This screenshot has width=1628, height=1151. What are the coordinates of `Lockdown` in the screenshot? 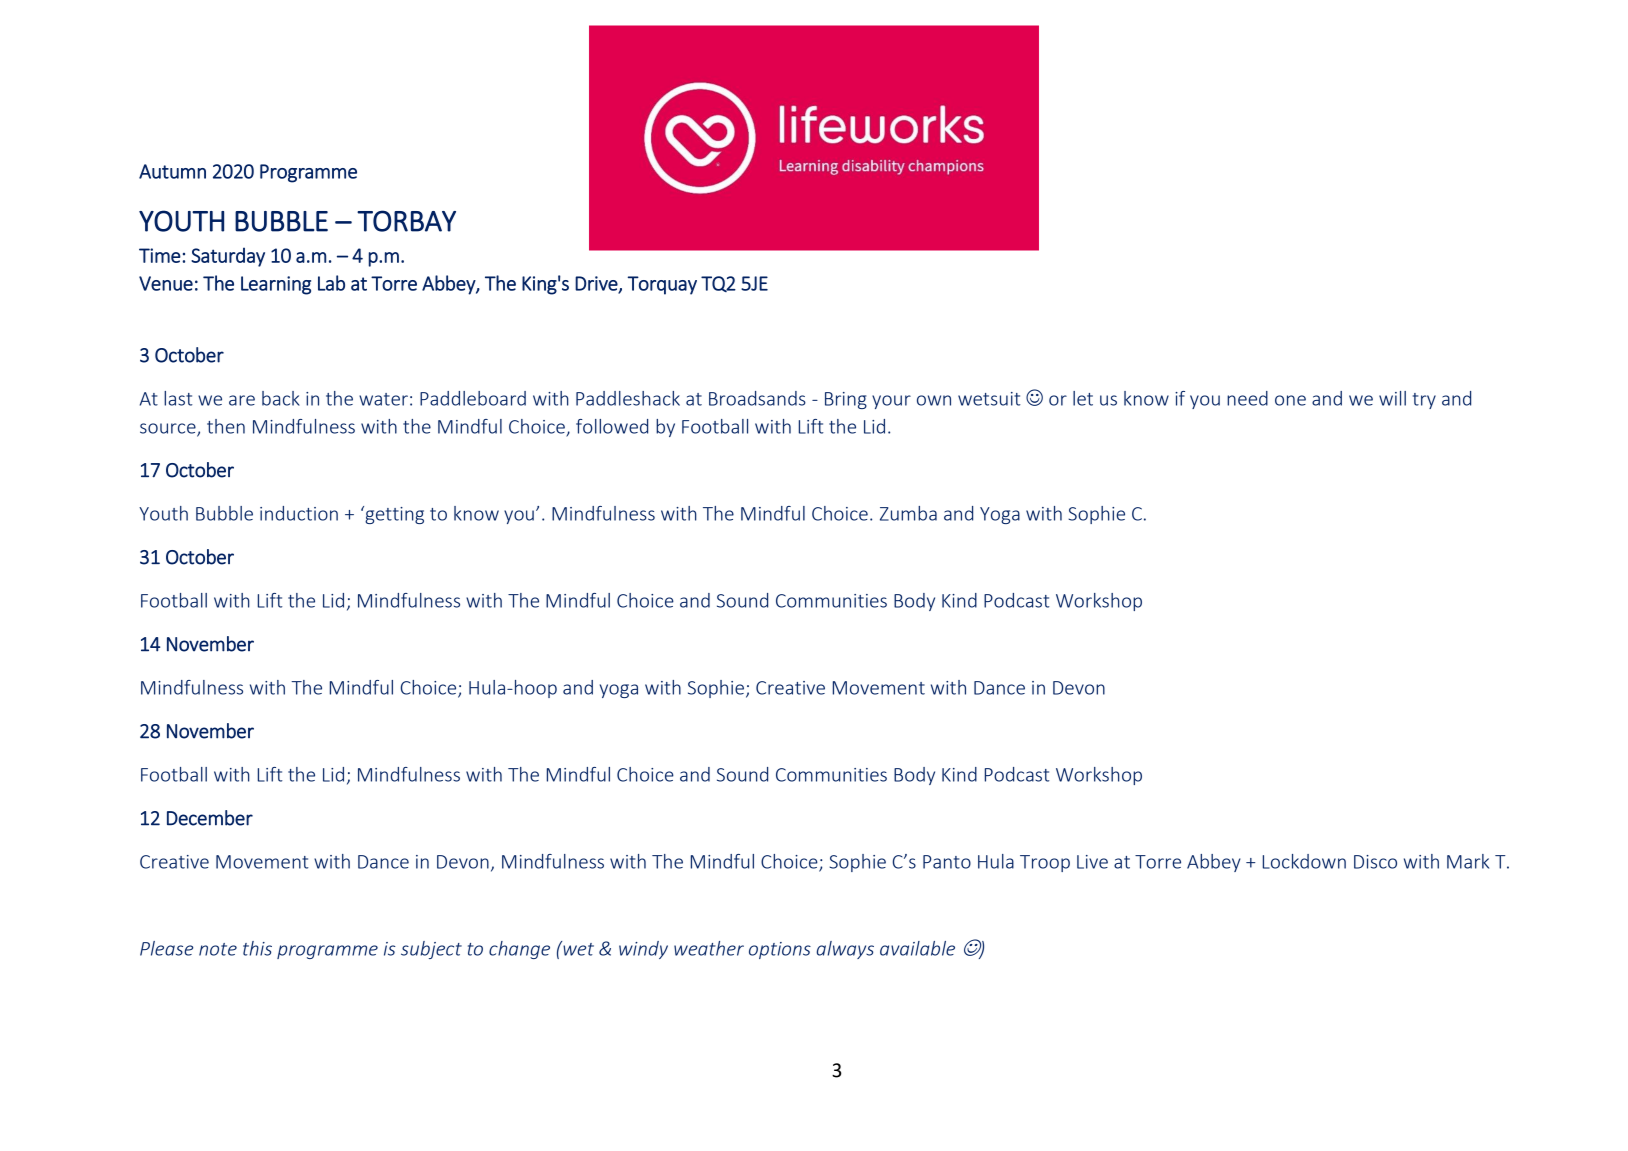 It's located at (1304, 861).
